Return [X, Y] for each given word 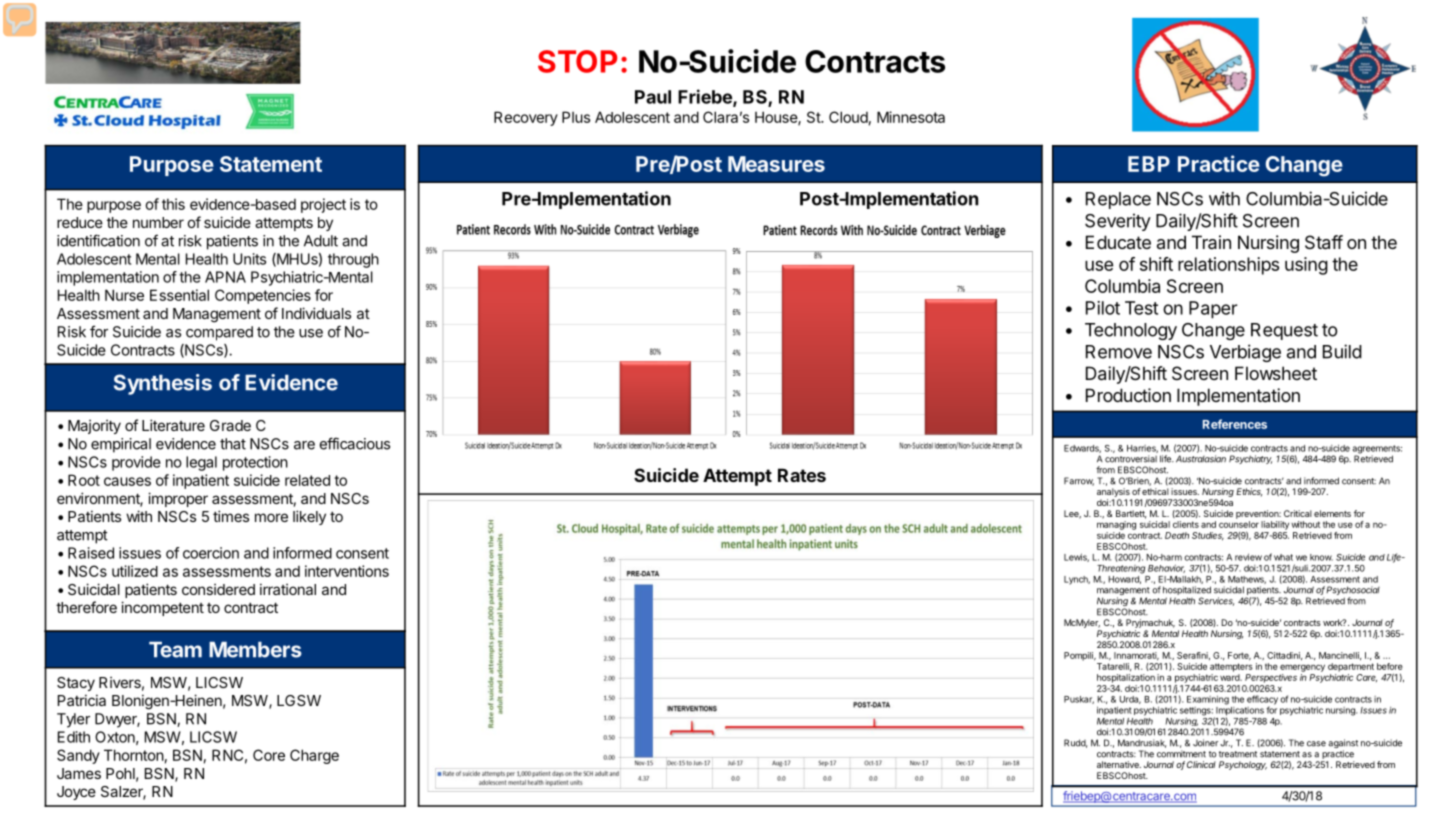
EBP [1149, 164]
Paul [653, 97]
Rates [802, 475]
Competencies [263, 296]
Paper [1213, 310]
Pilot [1103, 308]
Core [269, 755]
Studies [1208, 536]
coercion [211, 553]
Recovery [526, 118]
